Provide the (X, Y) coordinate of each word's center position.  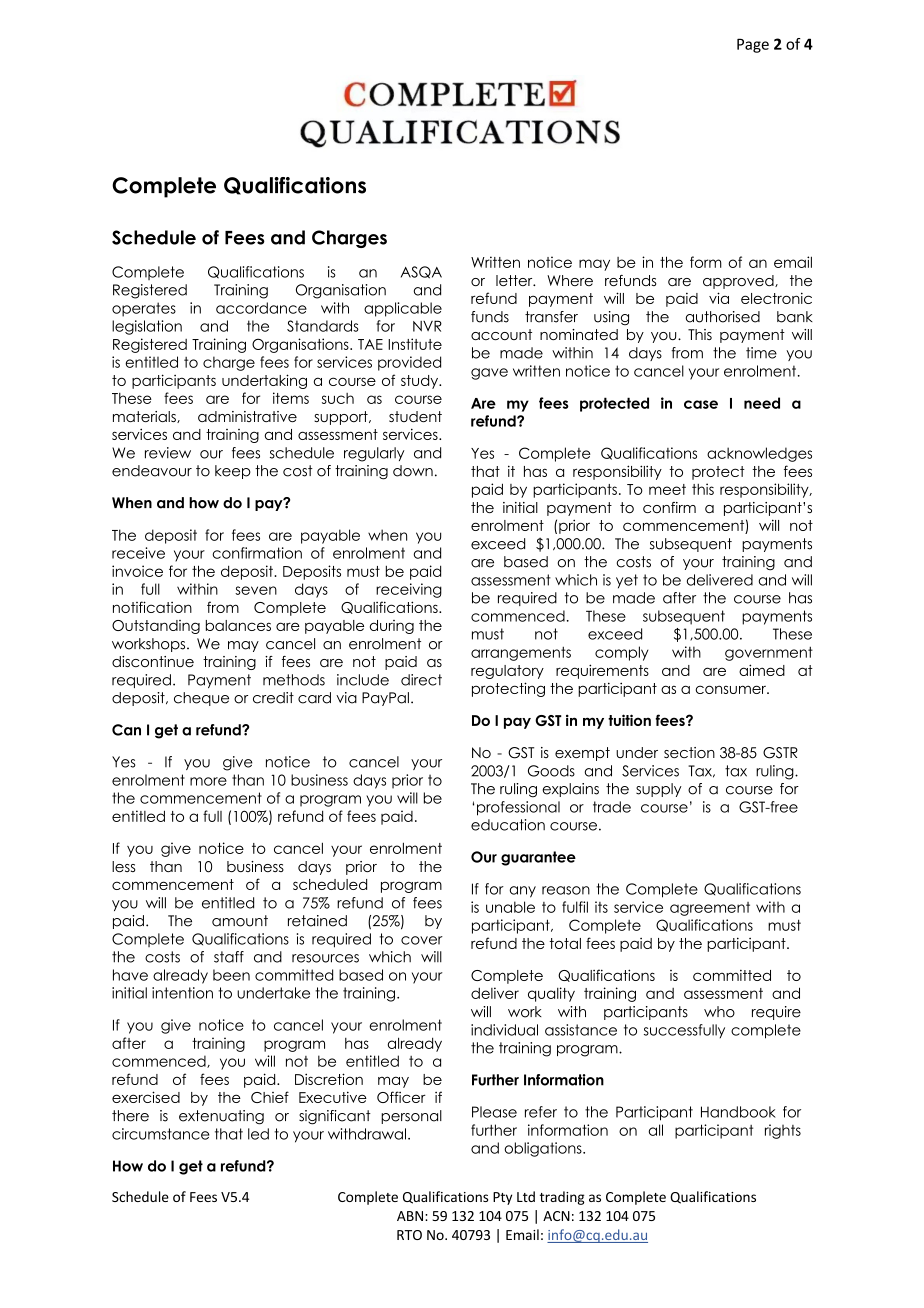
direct (421, 680)
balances (238, 625)
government (769, 653)
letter (515, 280)
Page (753, 45)
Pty (502, 1198)
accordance (261, 308)
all (655, 1130)
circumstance (160, 1134)
